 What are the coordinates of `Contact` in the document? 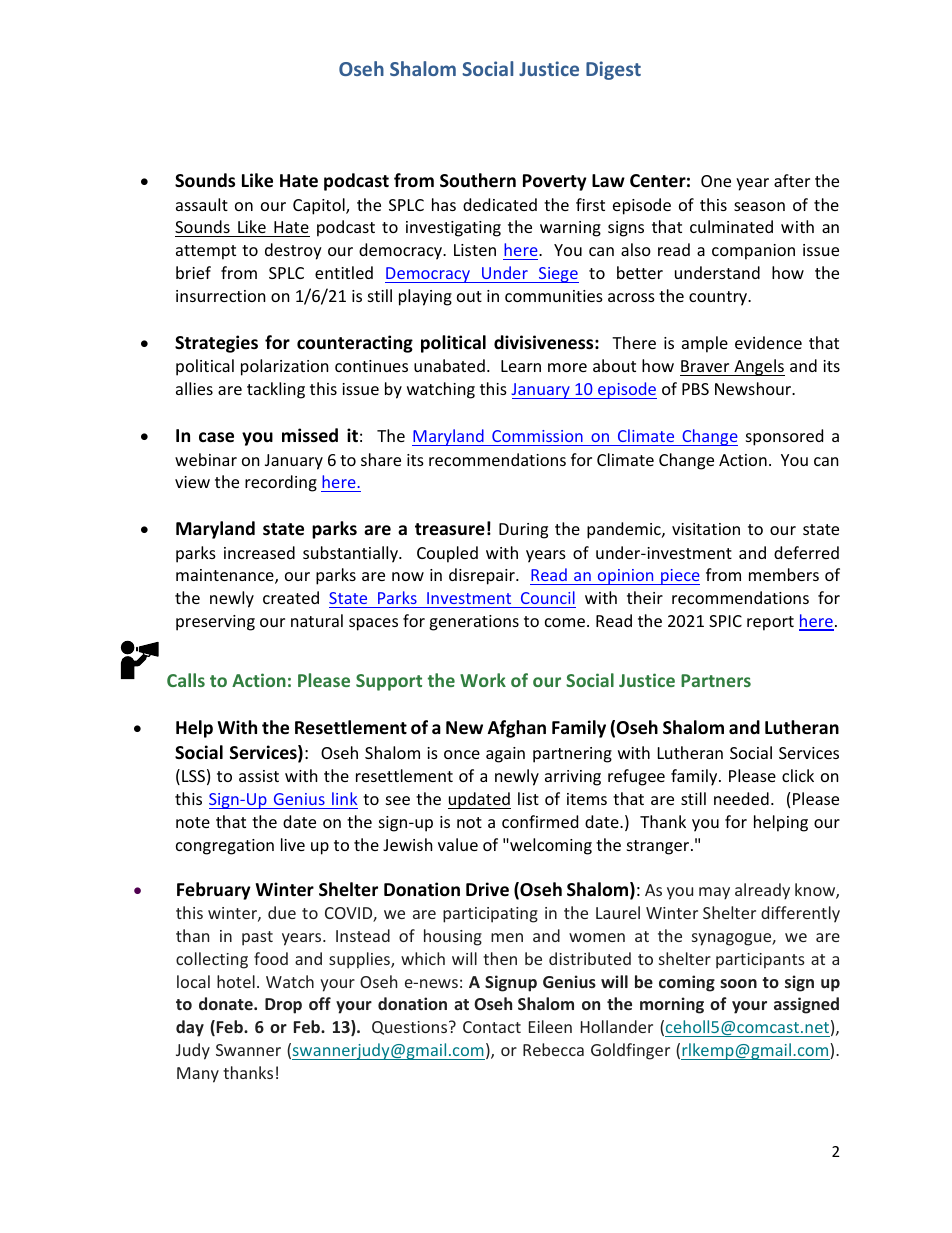 It's located at (492, 1027).
